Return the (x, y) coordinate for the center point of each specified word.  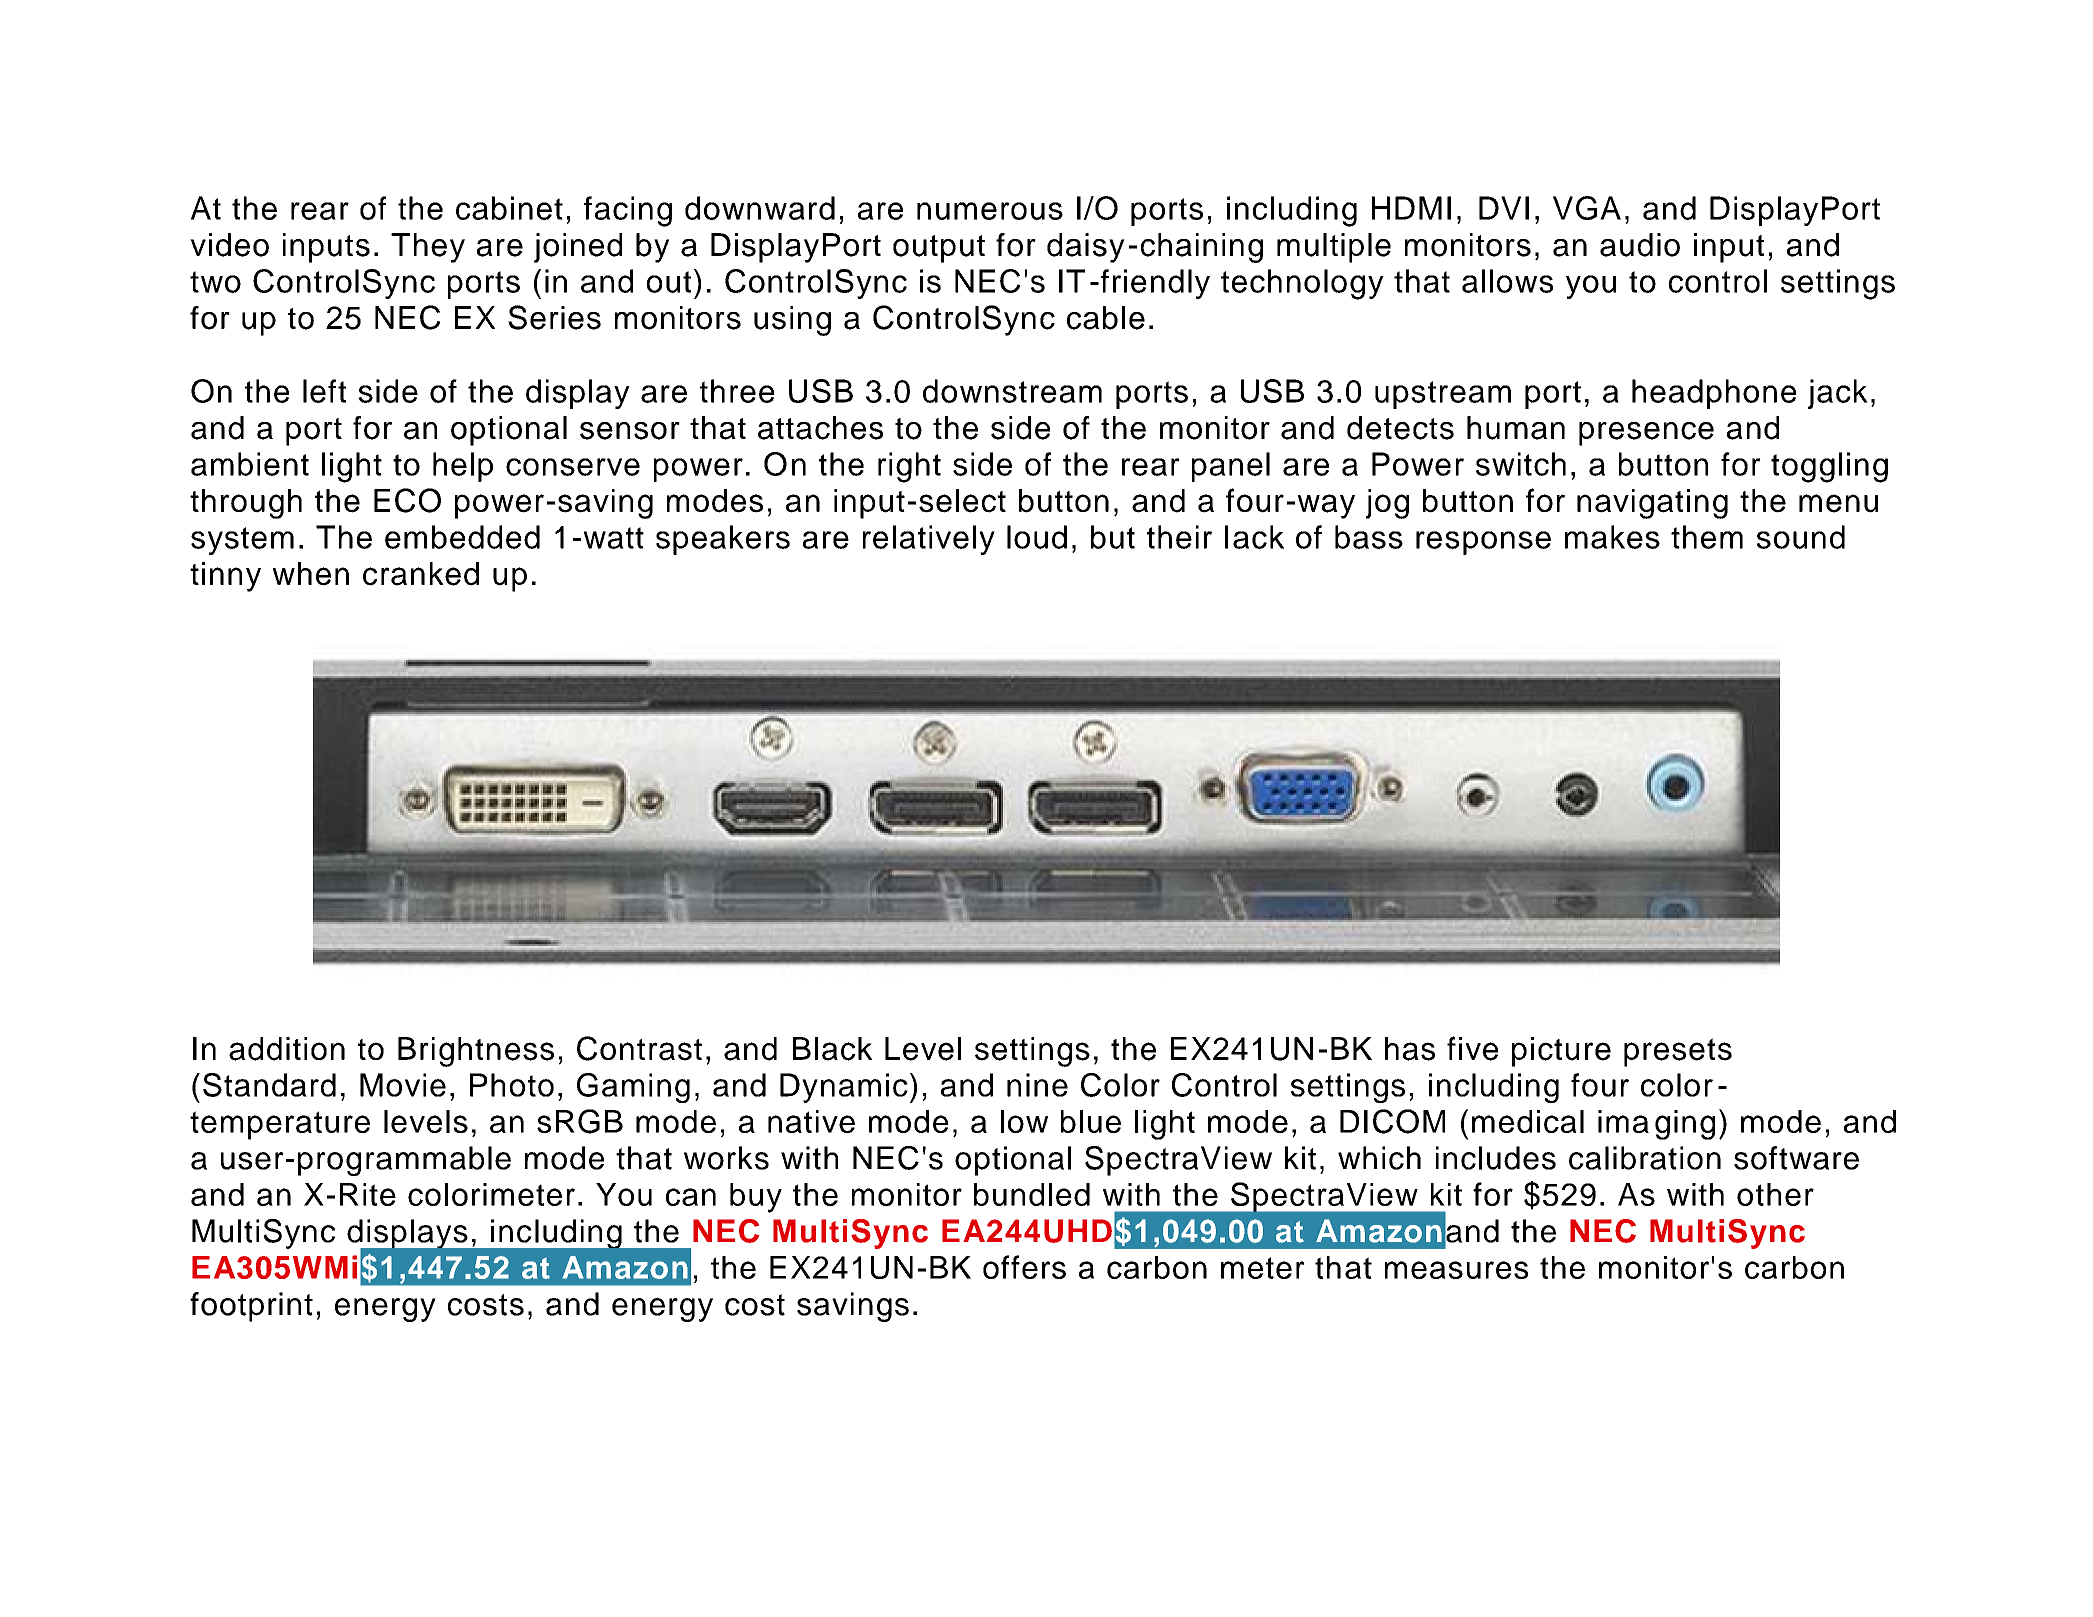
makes (1612, 537)
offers (1024, 1267)
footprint (251, 1307)
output (939, 249)
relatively (929, 540)
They (428, 248)
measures (1456, 1270)
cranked (421, 574)
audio (1640, 245)
